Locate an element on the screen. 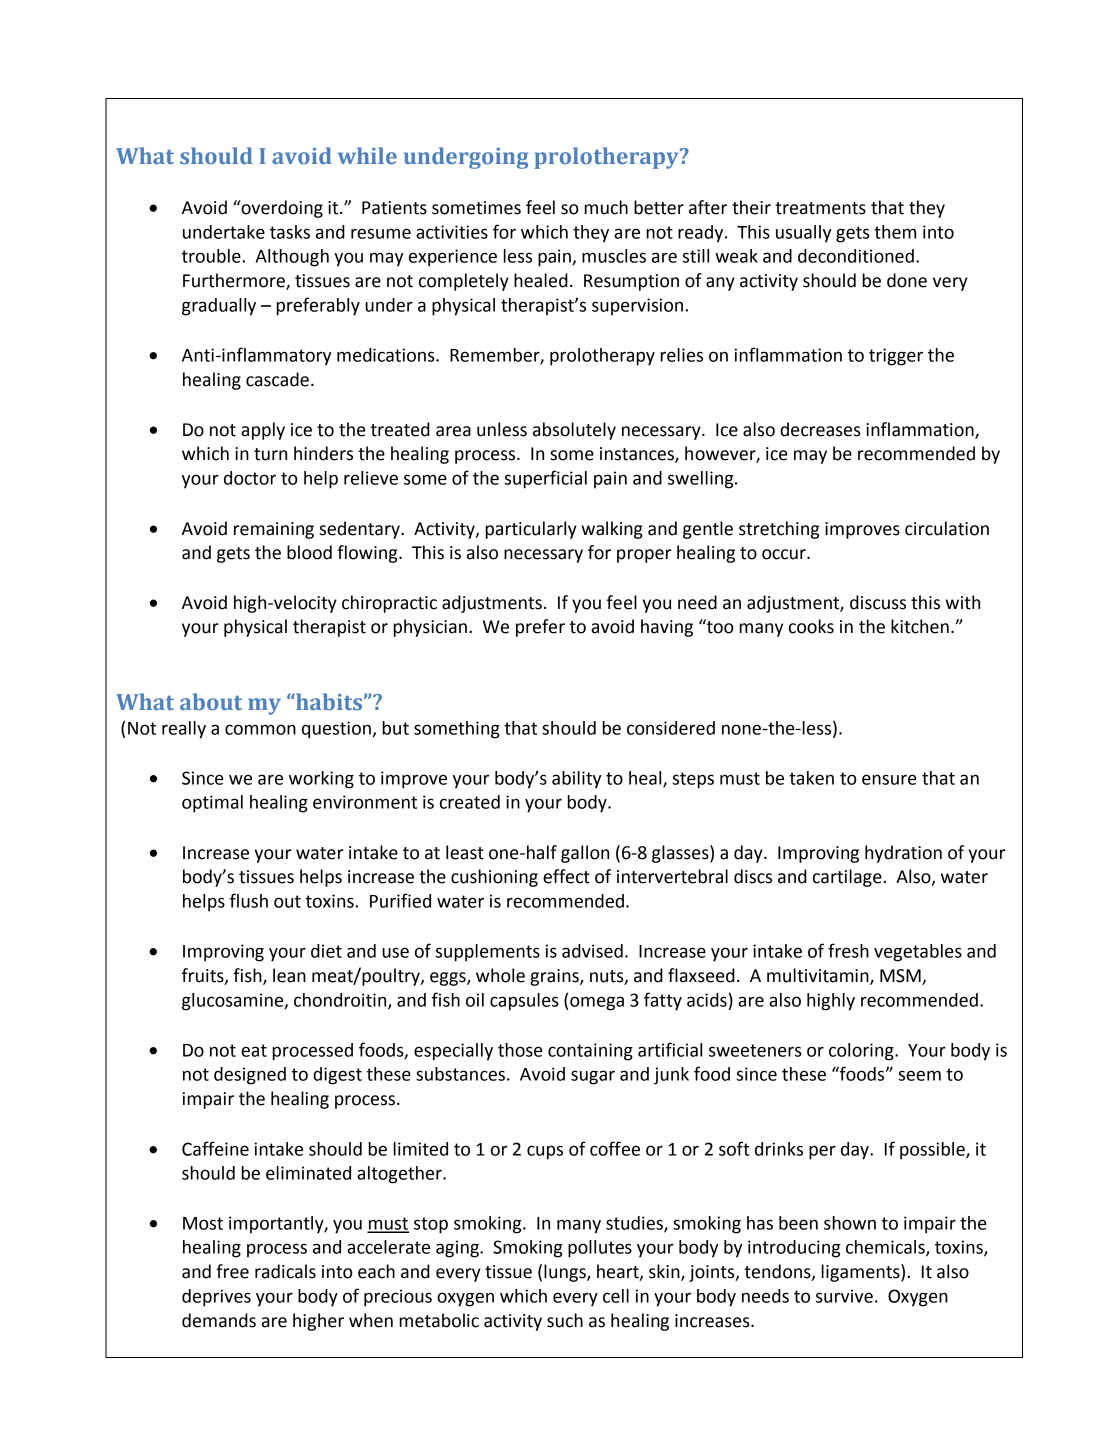  ability is located at coordinates (576, 780).
